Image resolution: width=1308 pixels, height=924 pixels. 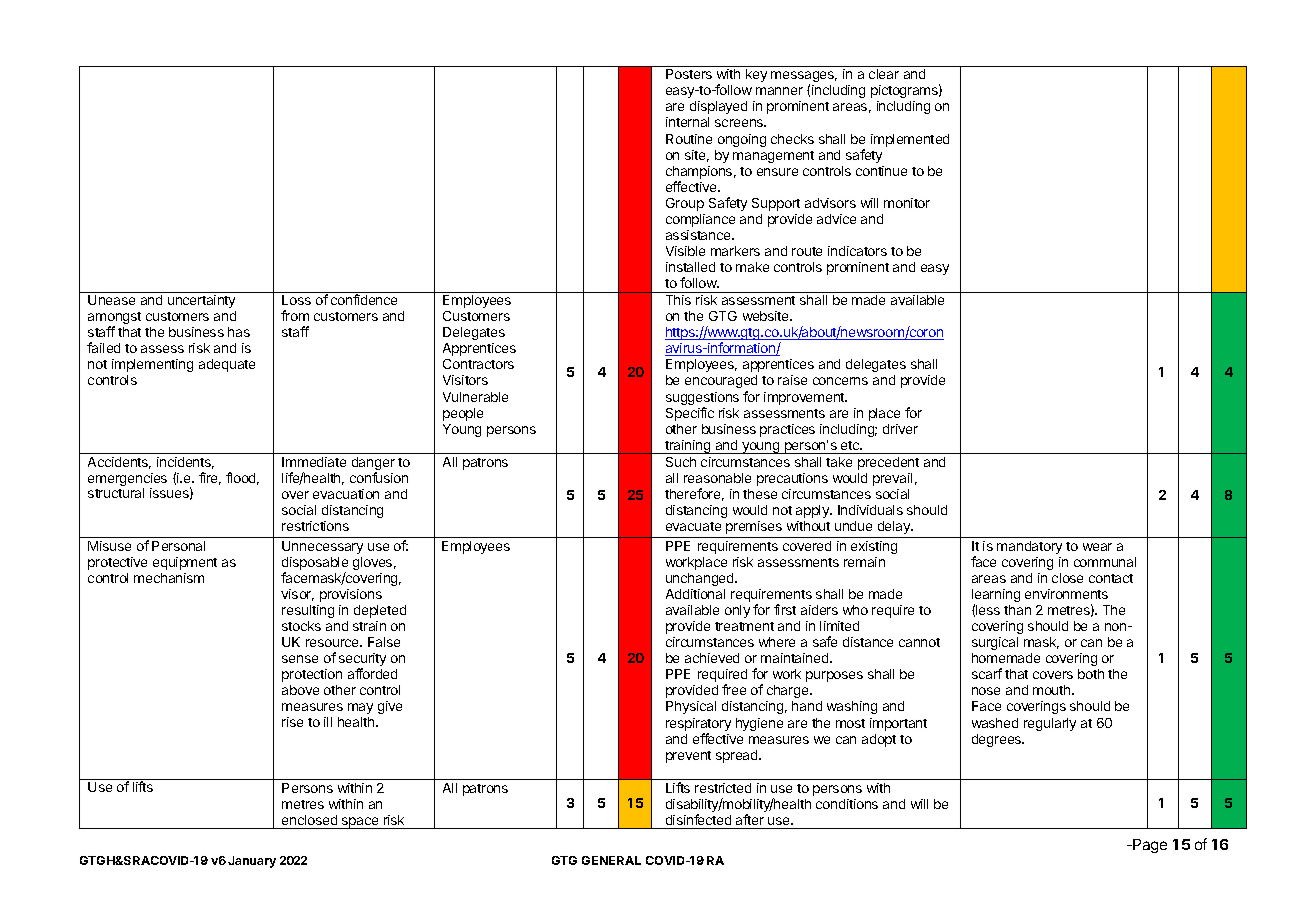 What do you see at coordinates (884, 74) in the document?
I see `clear` at bounding box center [884, 74].
